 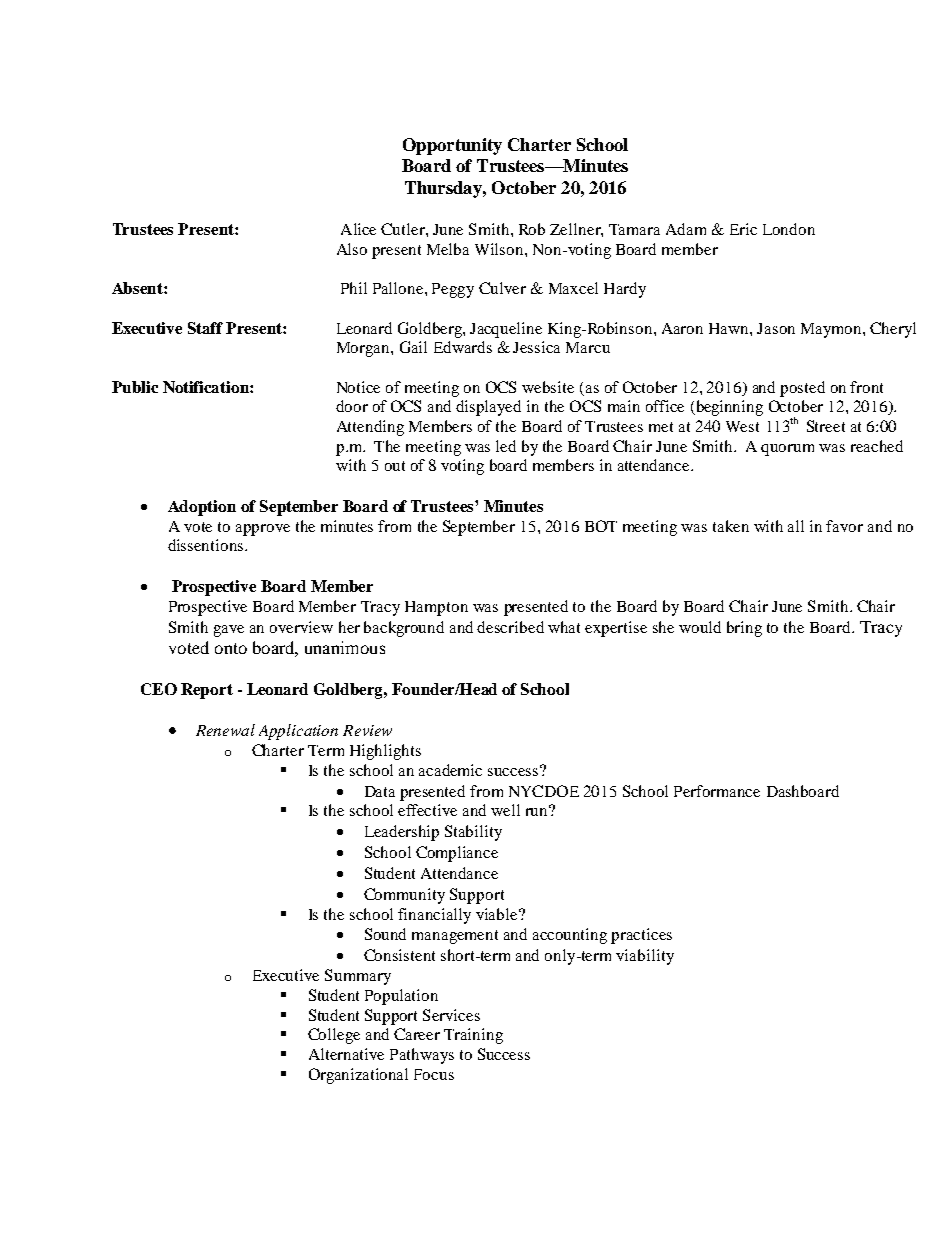 I want to click on Training, so click(x=473, y=1036).
